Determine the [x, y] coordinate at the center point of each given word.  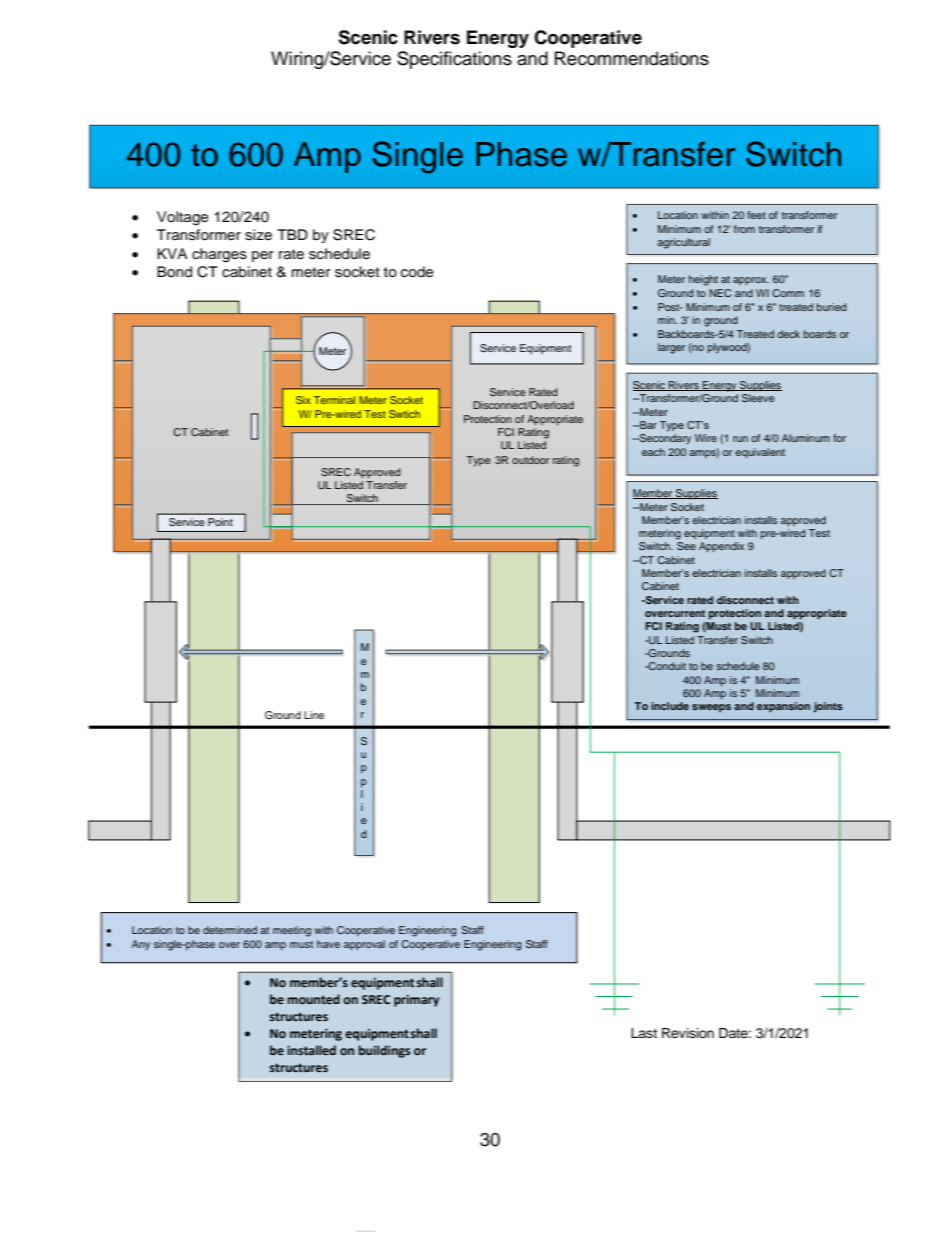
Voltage [183, 218]
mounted [313, 999]
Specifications [454, 60]
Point [220, 522]
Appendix [721, 547]
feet [756, 215]
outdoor [530, 460]
